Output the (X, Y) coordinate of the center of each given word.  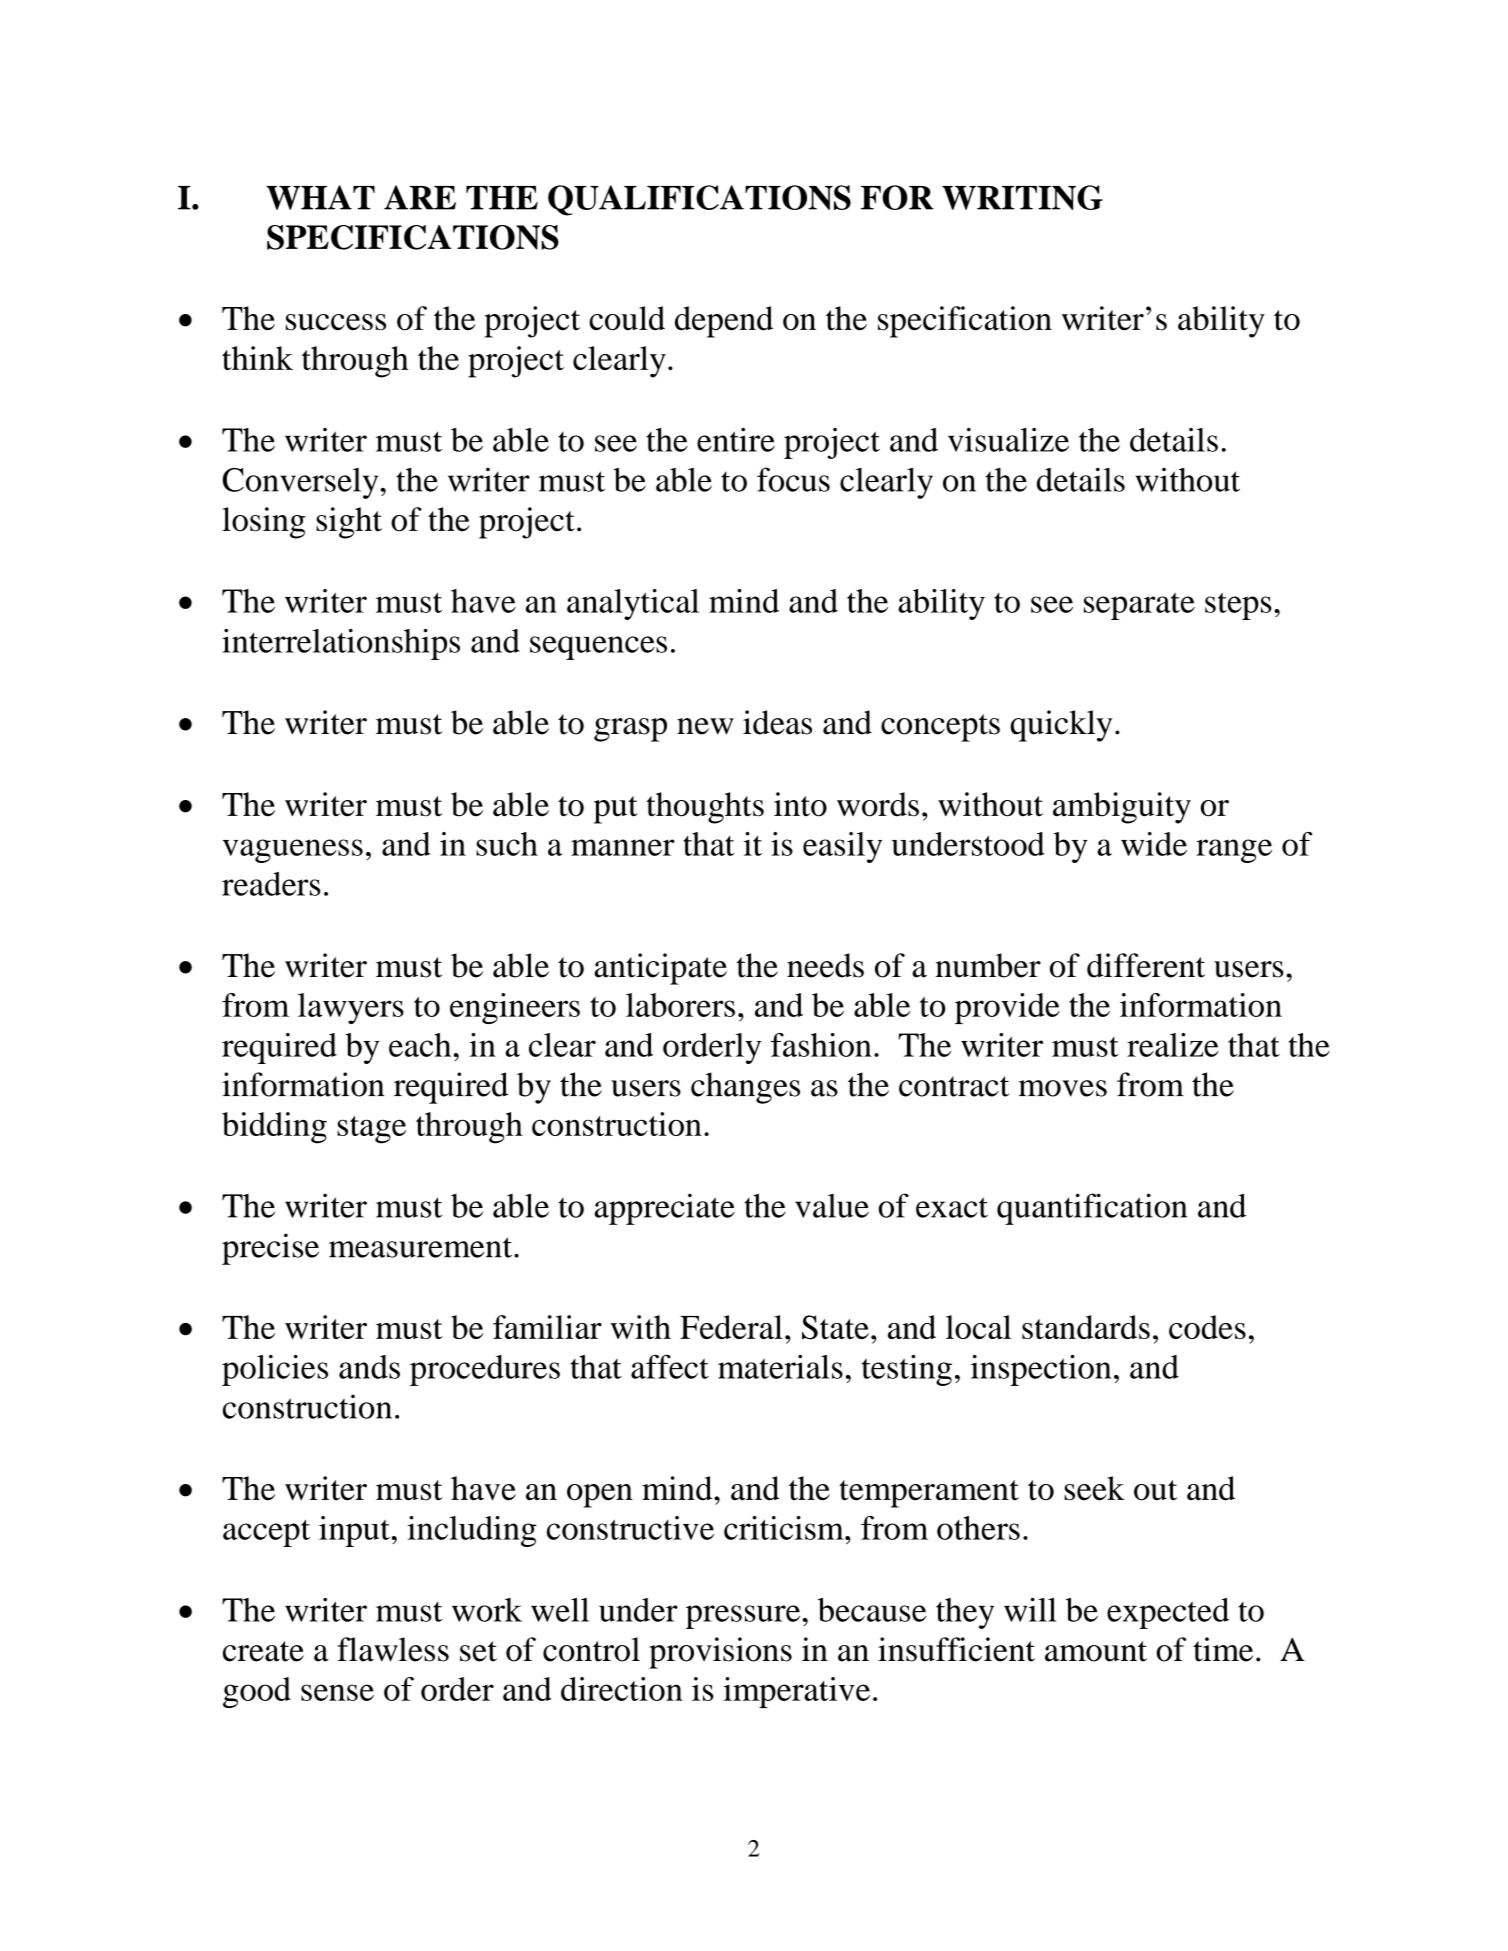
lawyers (351, 1008)
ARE (420, 197)
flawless (393, 1649)
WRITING (1022, 197)
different (1146, 965)
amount (1096, 1651)
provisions (720, 1653)
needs (825, 965)
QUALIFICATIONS (699, 200)
